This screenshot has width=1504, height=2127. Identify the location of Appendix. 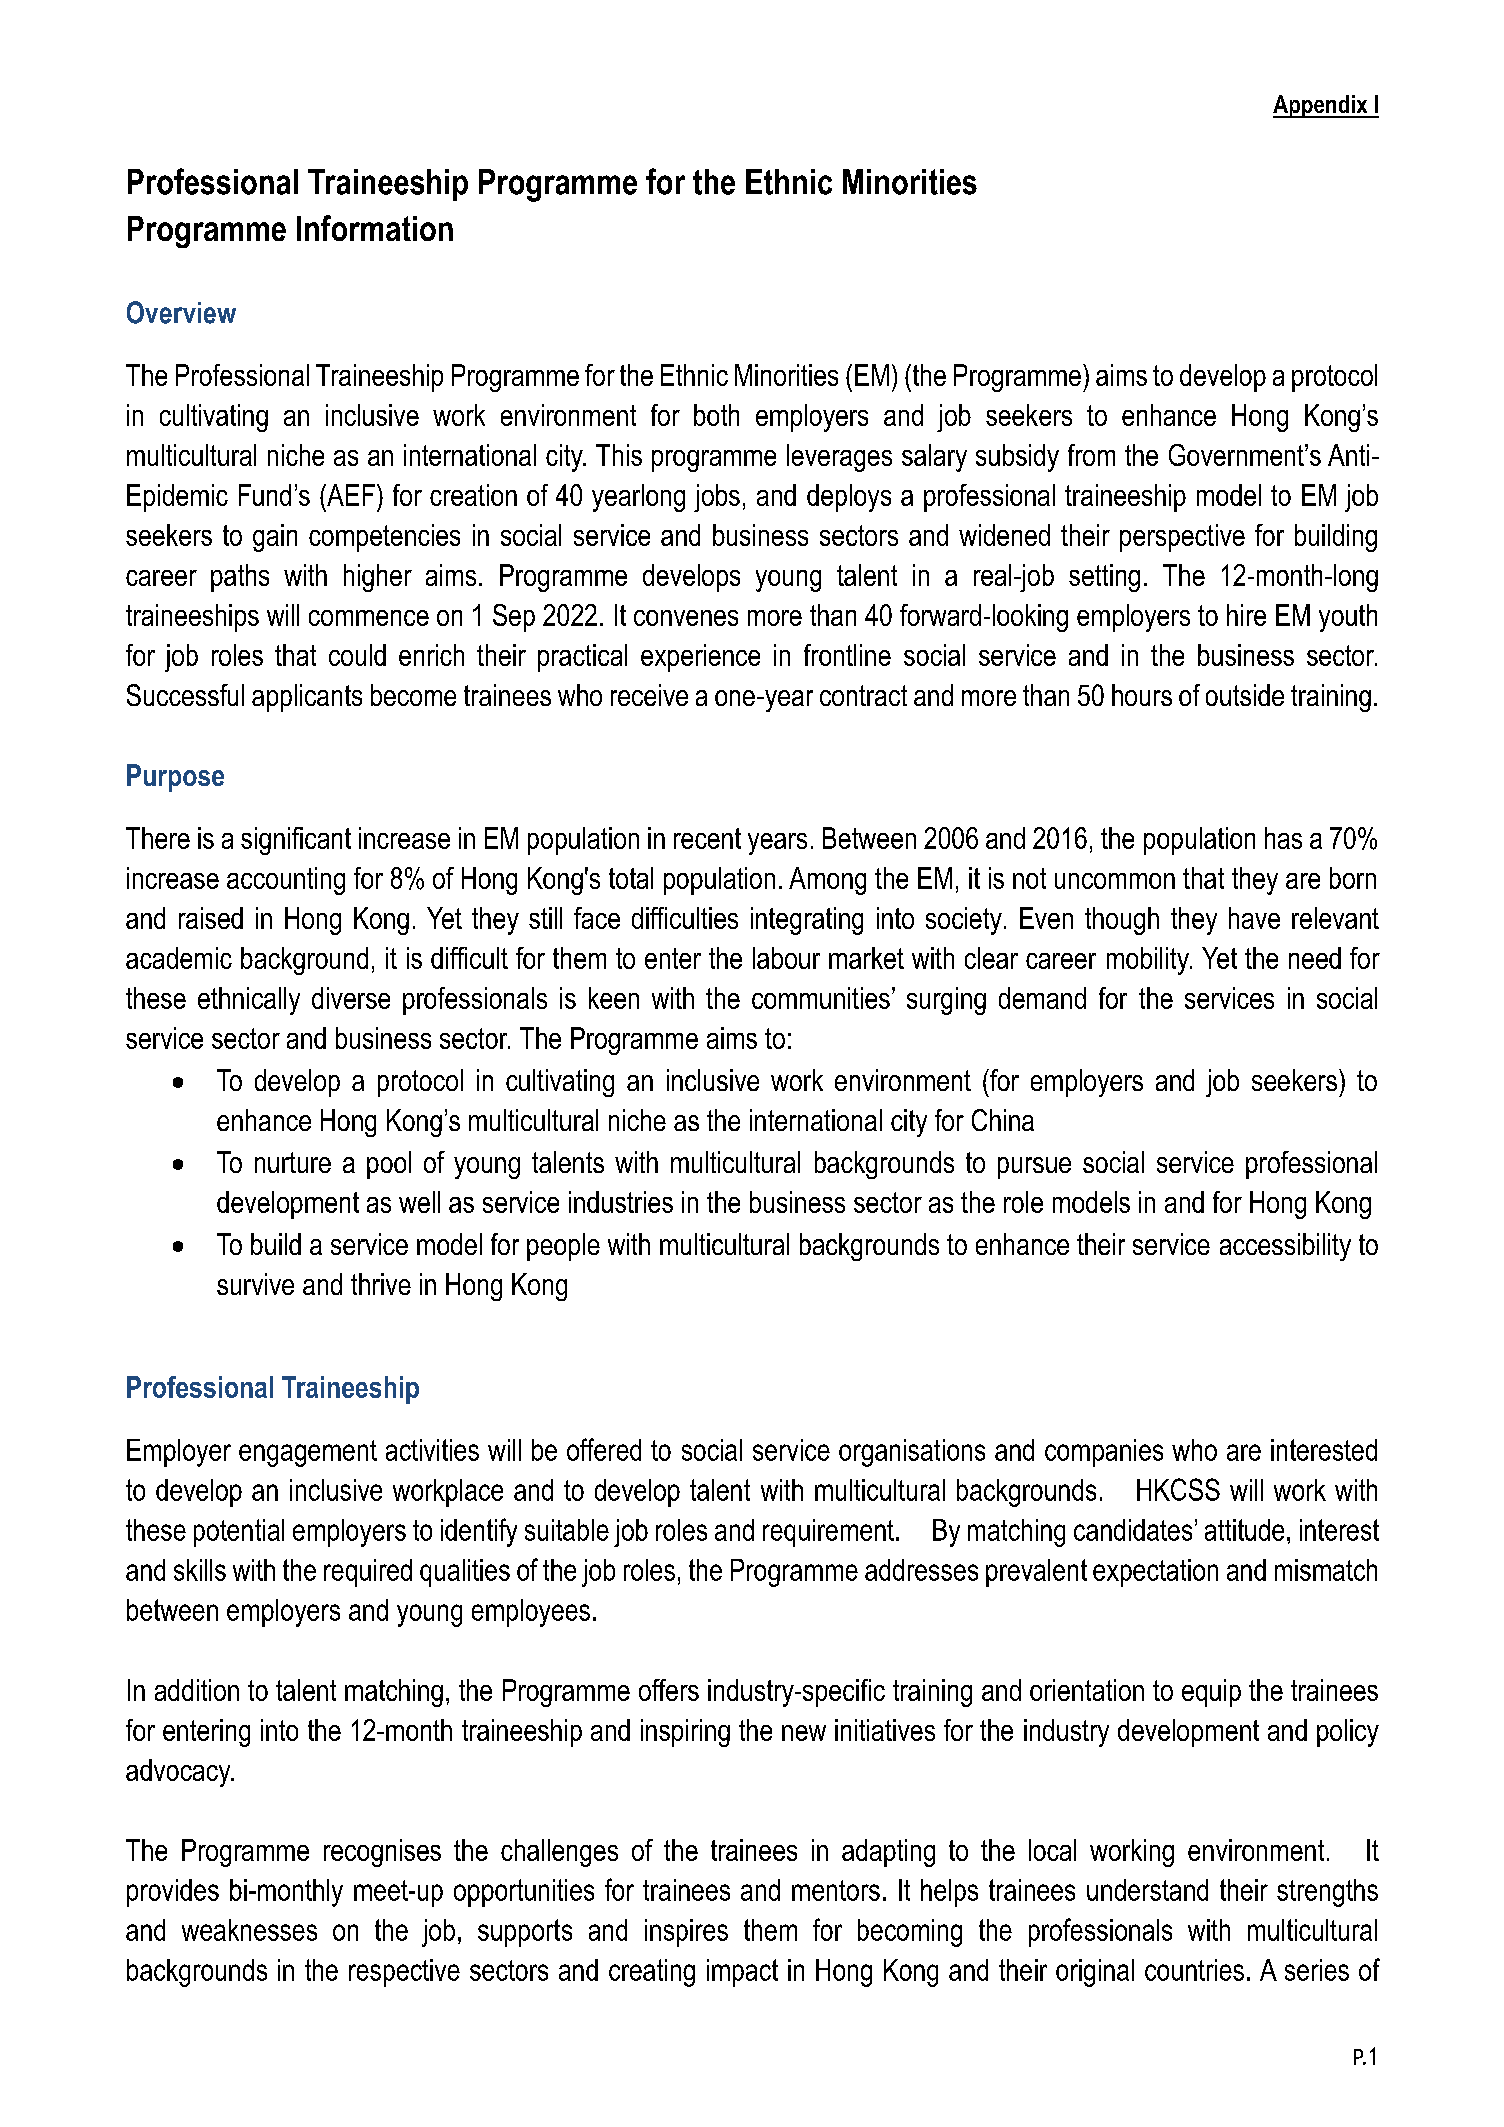
(1321, 106).
